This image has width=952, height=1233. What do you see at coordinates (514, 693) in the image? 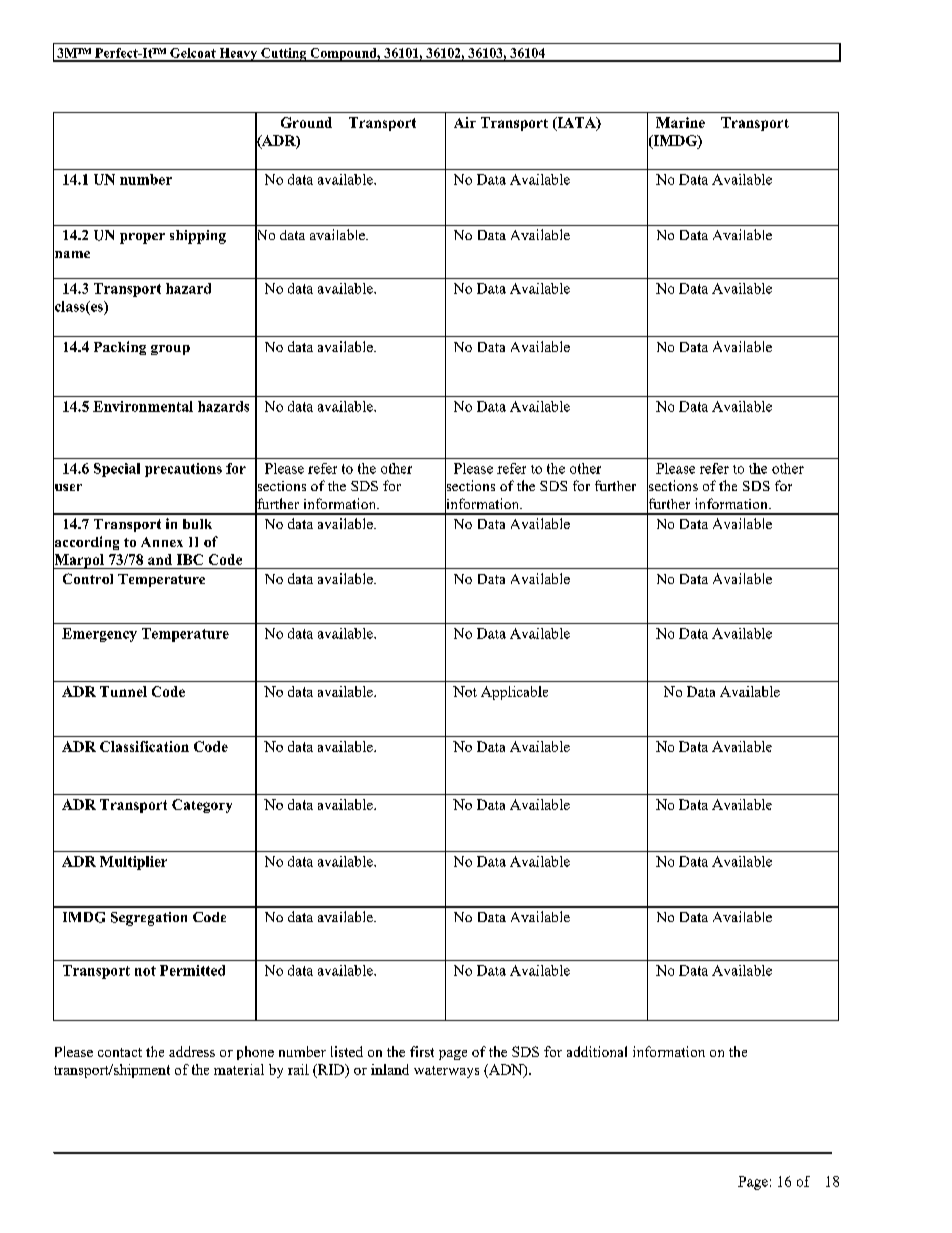
I see `Applicable` at bounding box center [514, 693].
